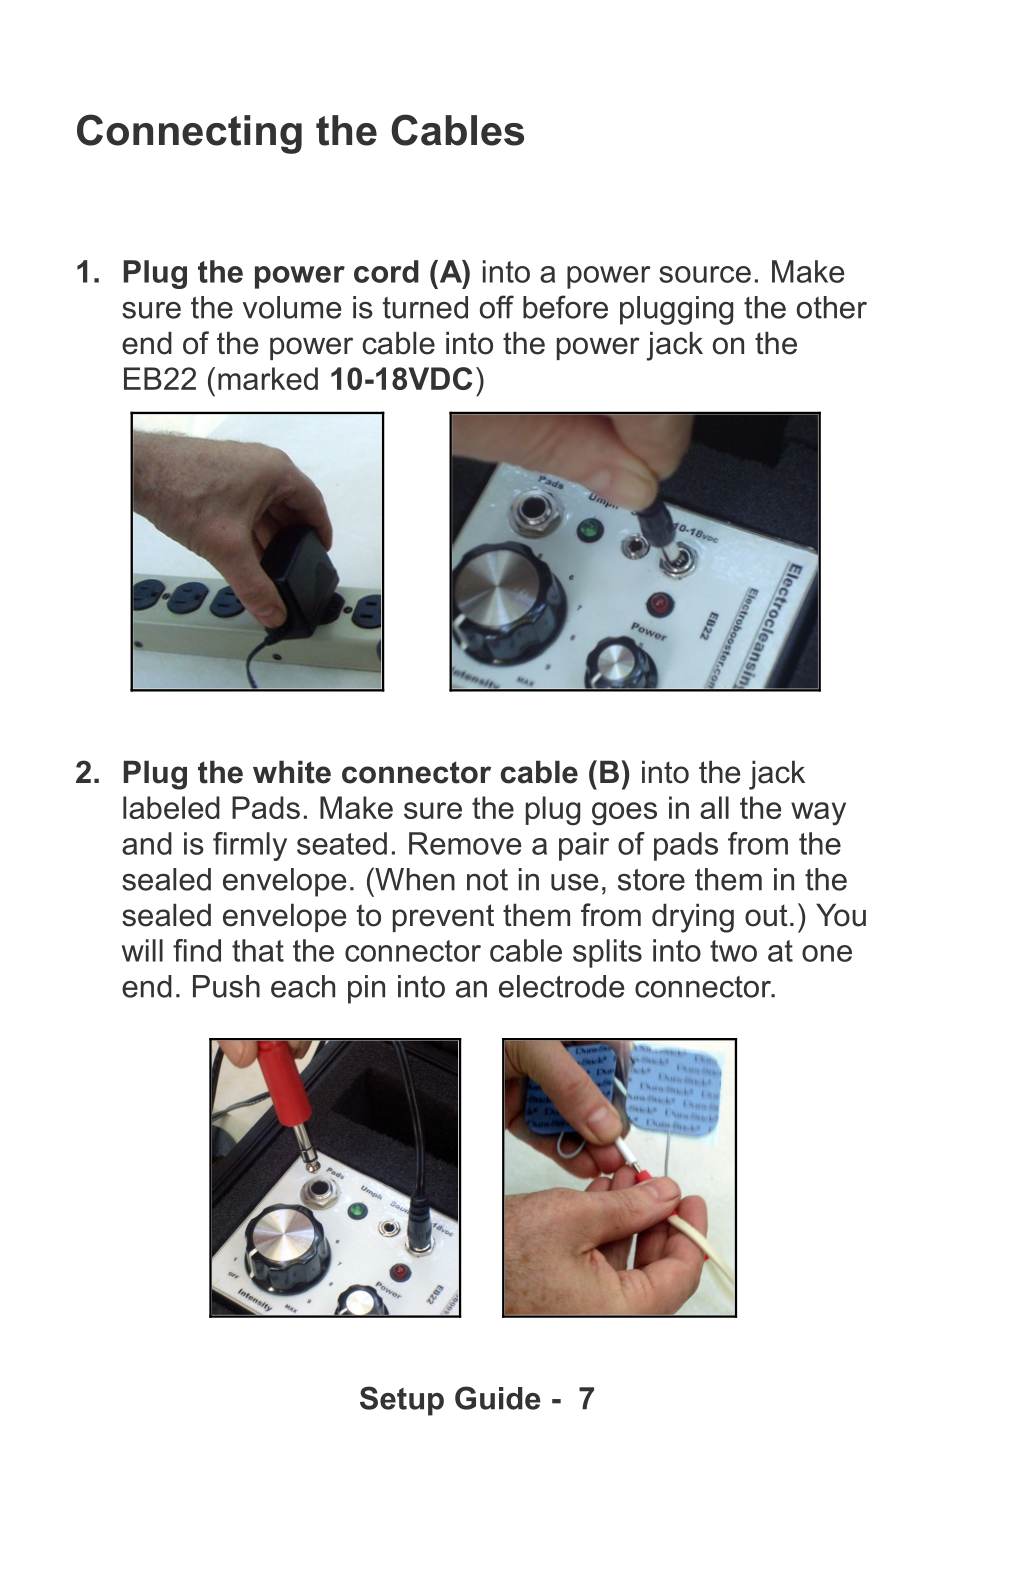 The height and width of the image is (1585, 1026). What do you see at coordinates (402, 1401) in the image?
I see `Setup` at bounding box center [402, 1401].
